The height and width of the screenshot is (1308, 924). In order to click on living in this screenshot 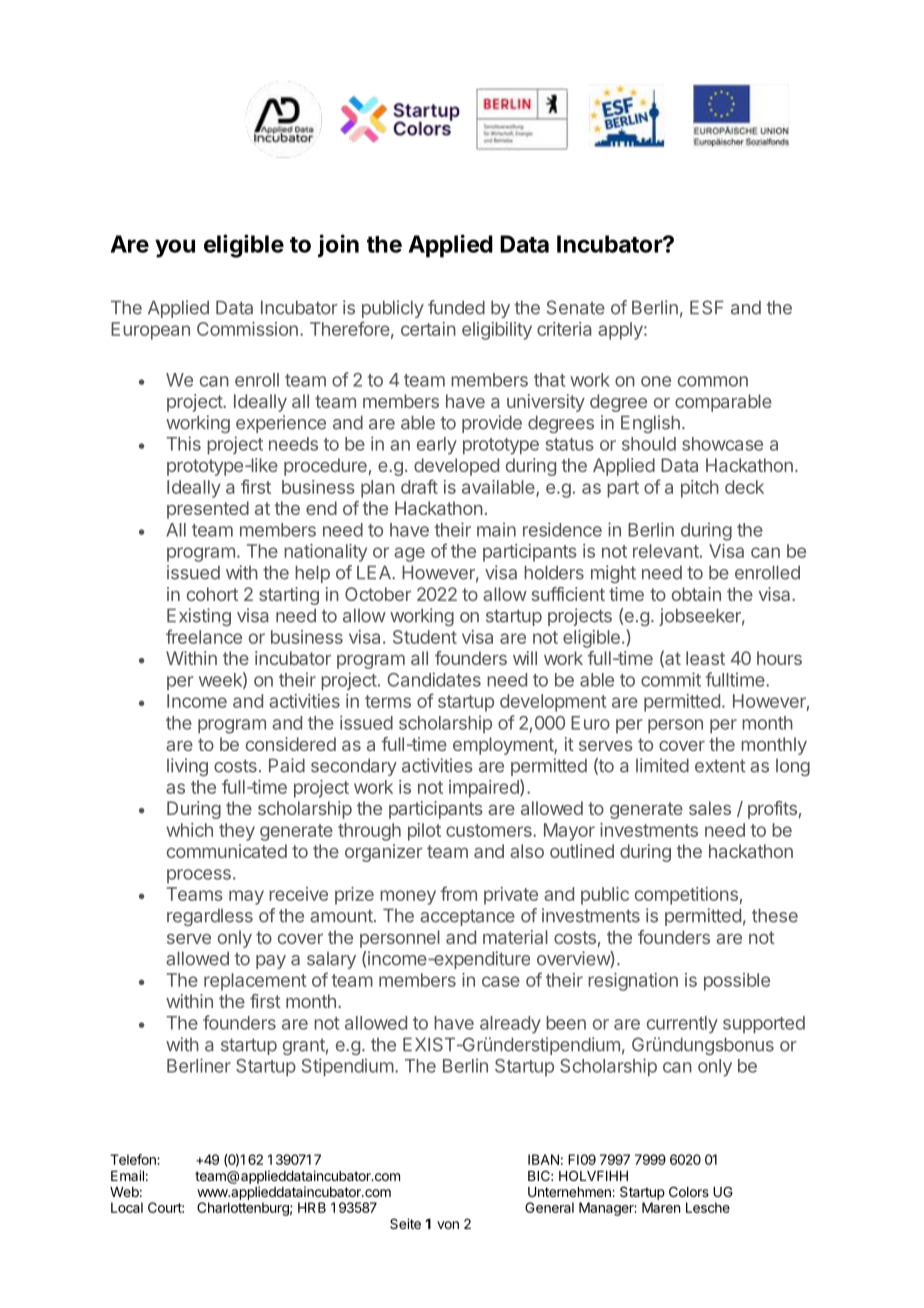, I will do `click(187, 767)`.
